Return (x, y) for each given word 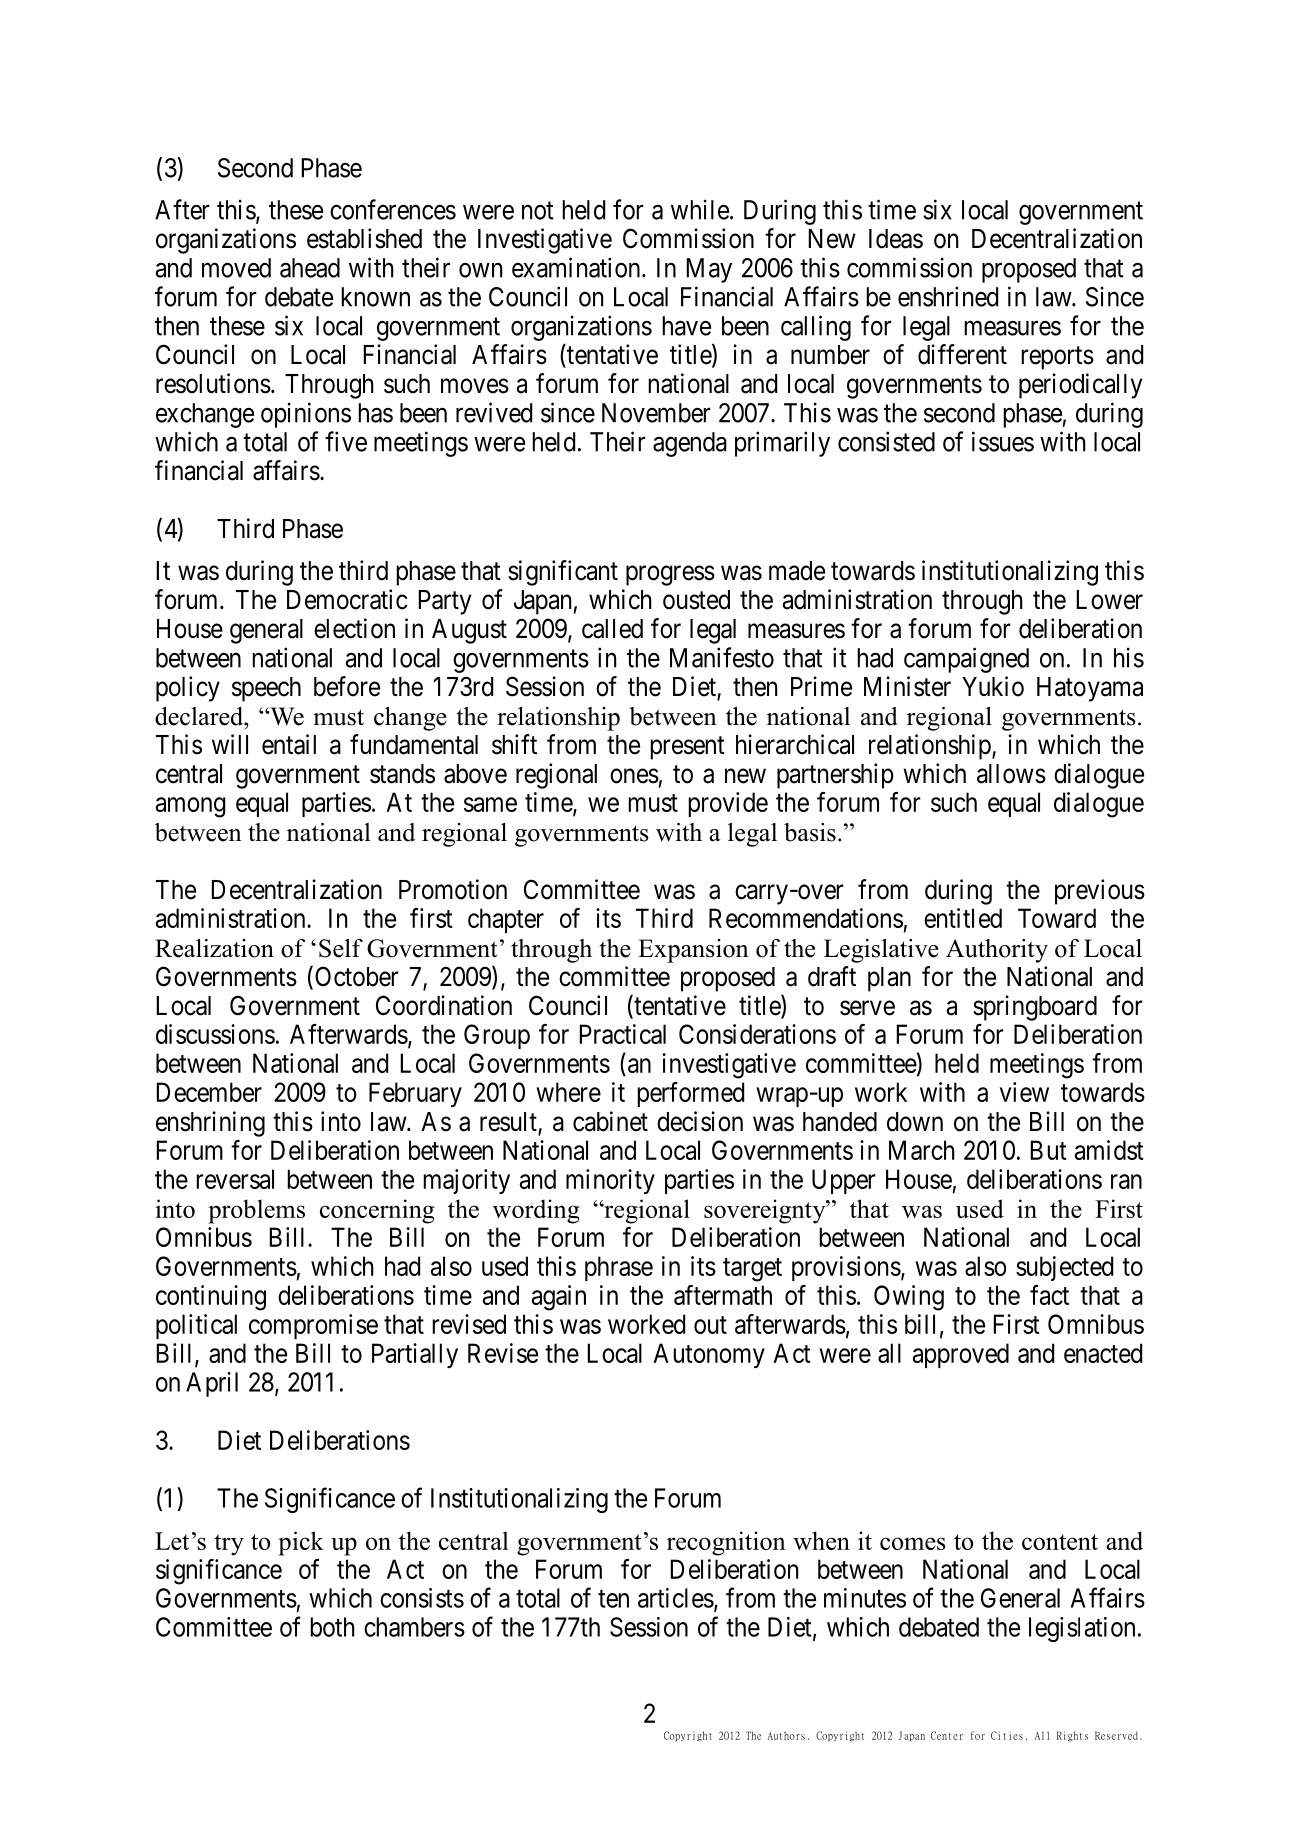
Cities (1007, 1735)
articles (676, 1598)
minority (610, 1181)
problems (256, 1211)
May (709, 270)
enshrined (948, 296)
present (687, 748)
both (332, 1627)
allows (1011, 774)
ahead (310, 268)
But (1048, 1150)
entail (289, 744)
